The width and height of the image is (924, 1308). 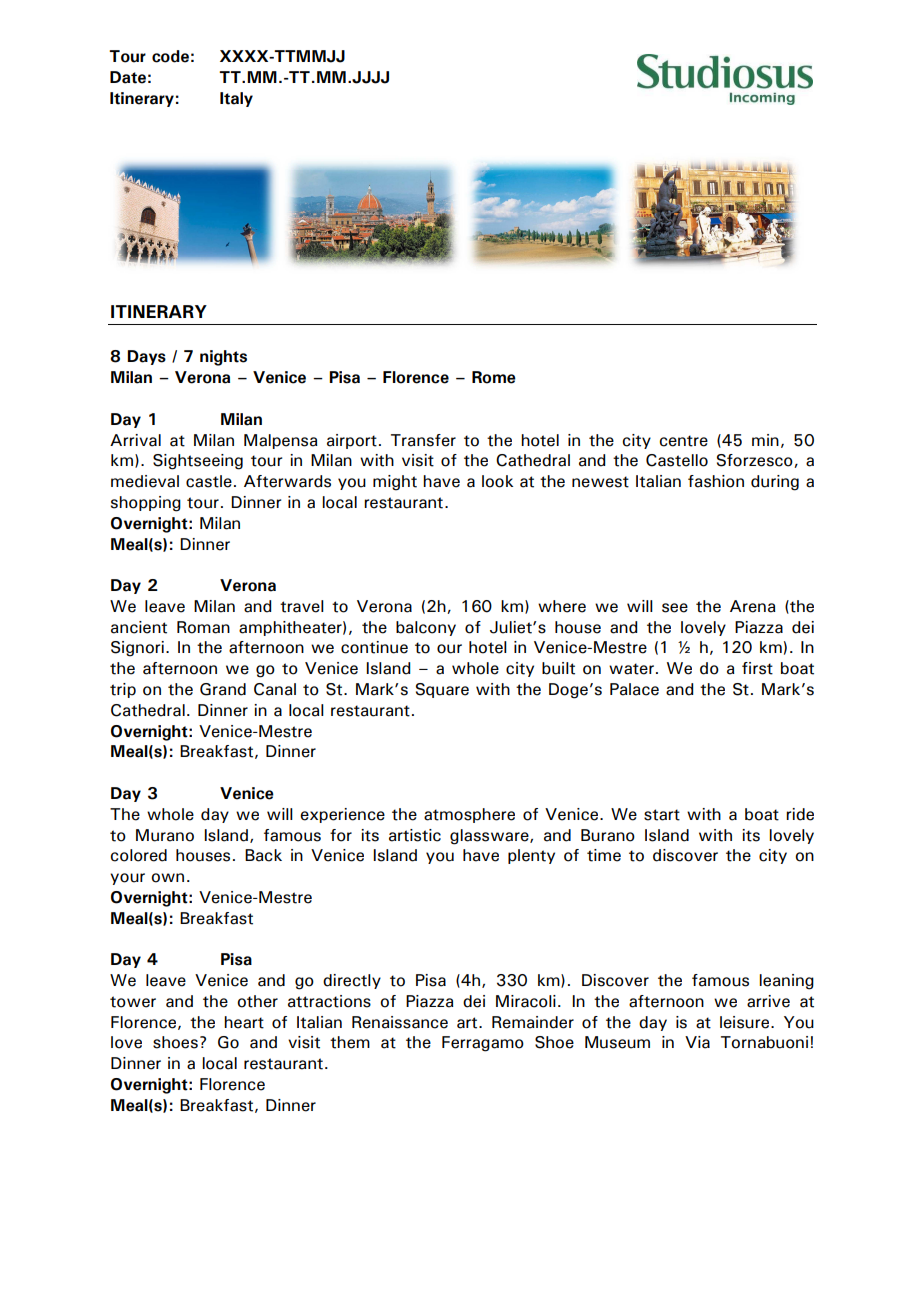 What do you see at coordinates (223, 358) in the image?
I see `nights` at bounding box center [223, 358].
